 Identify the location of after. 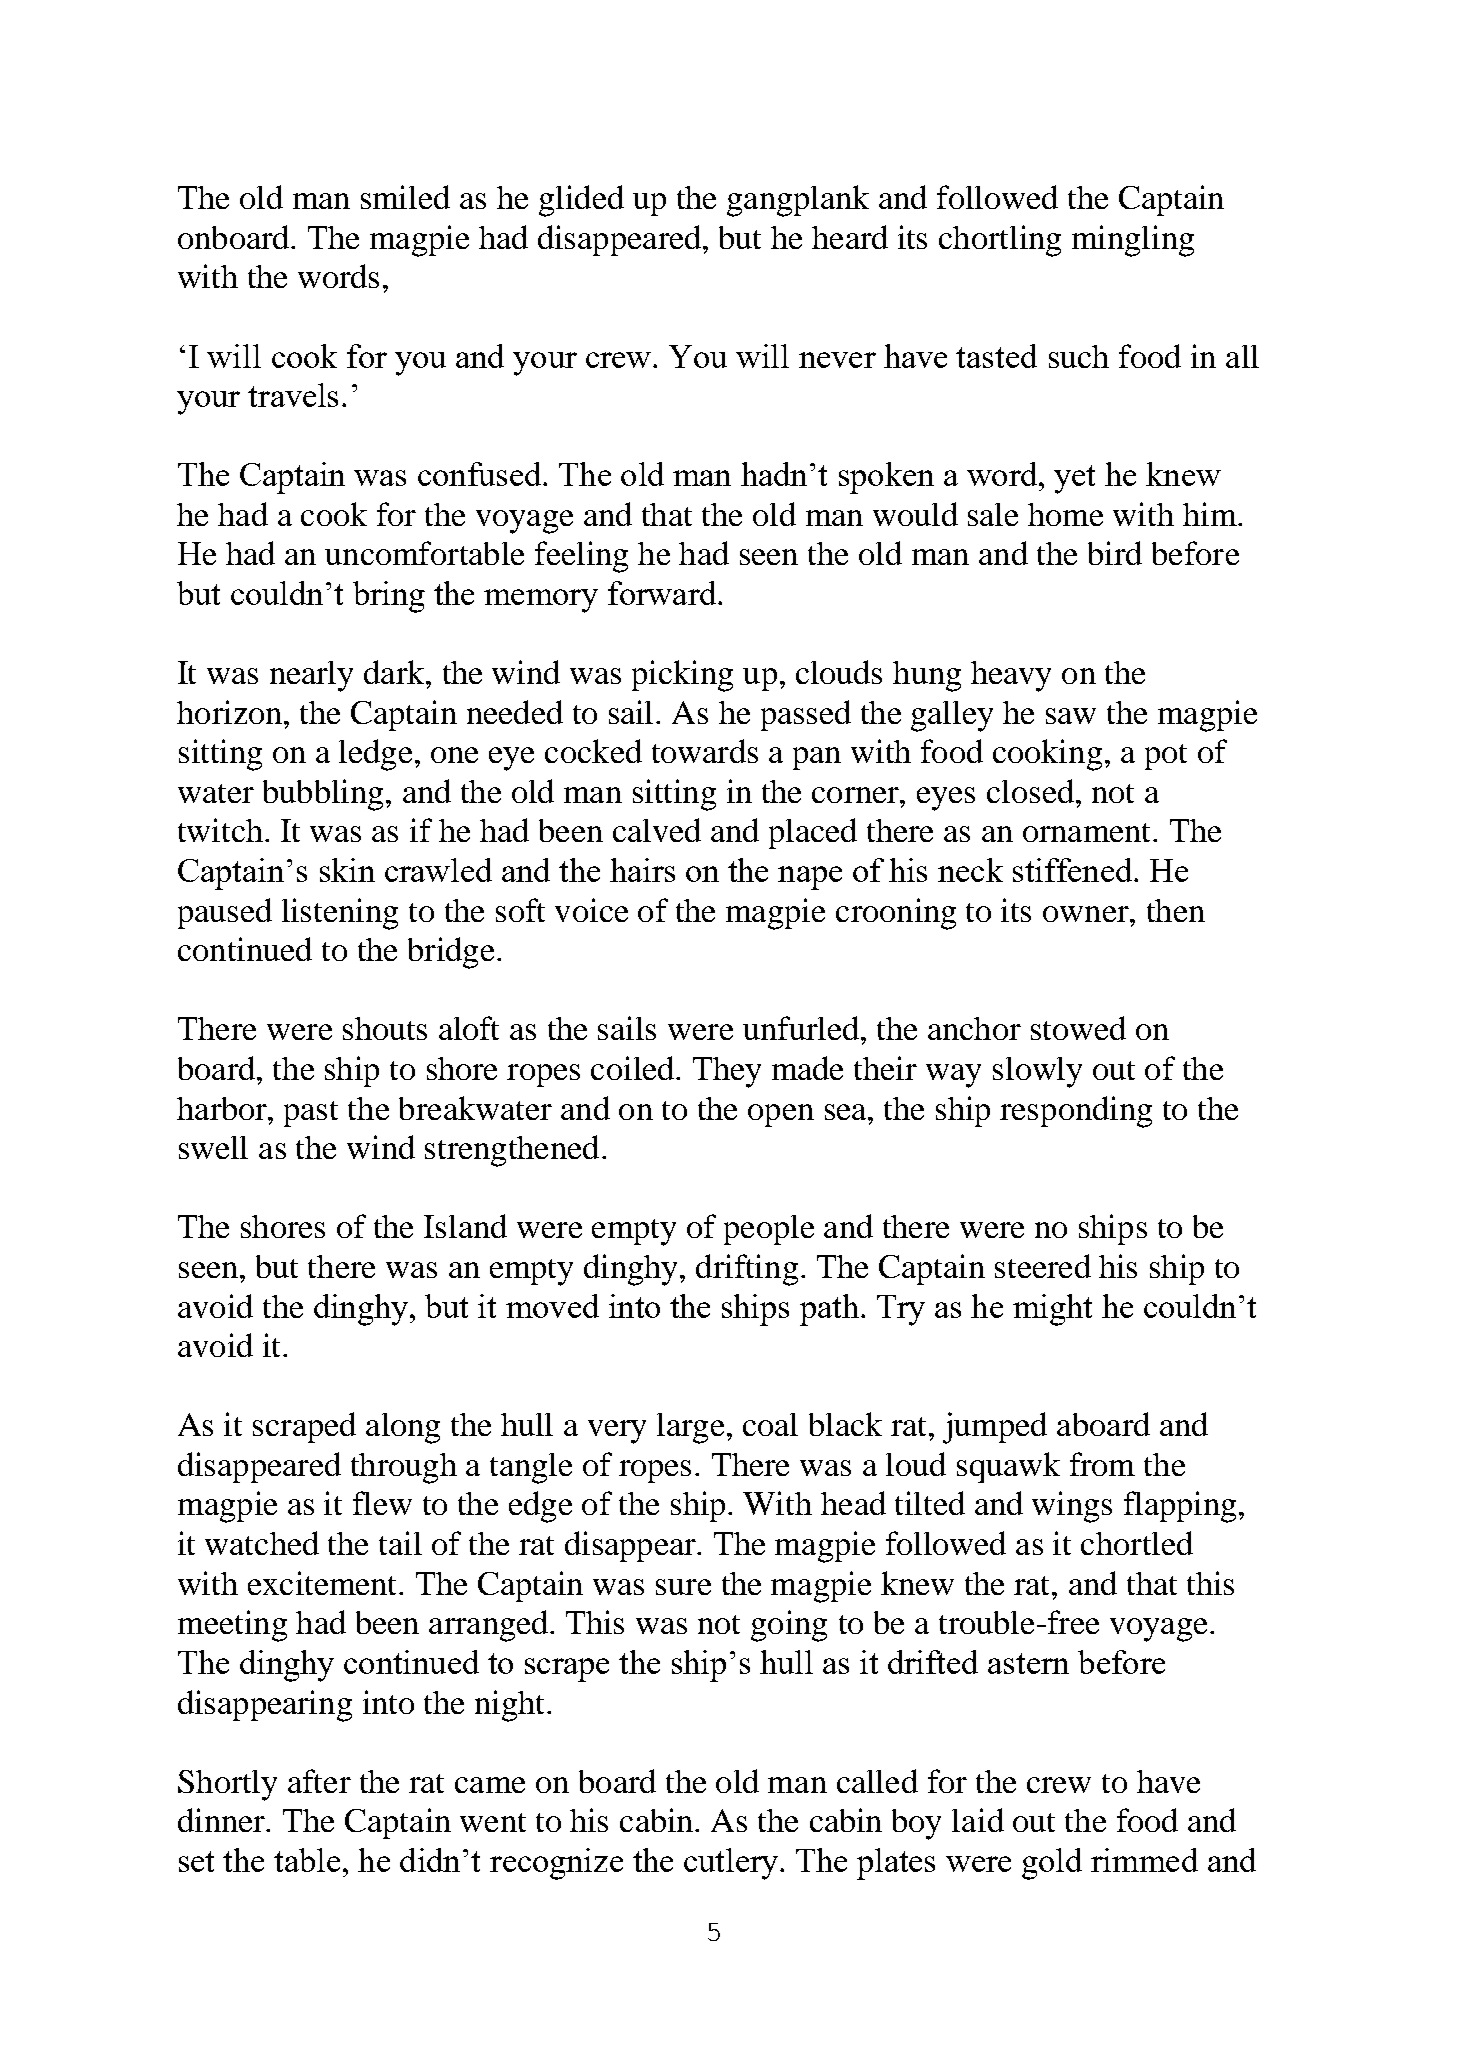
(319, 1781).
